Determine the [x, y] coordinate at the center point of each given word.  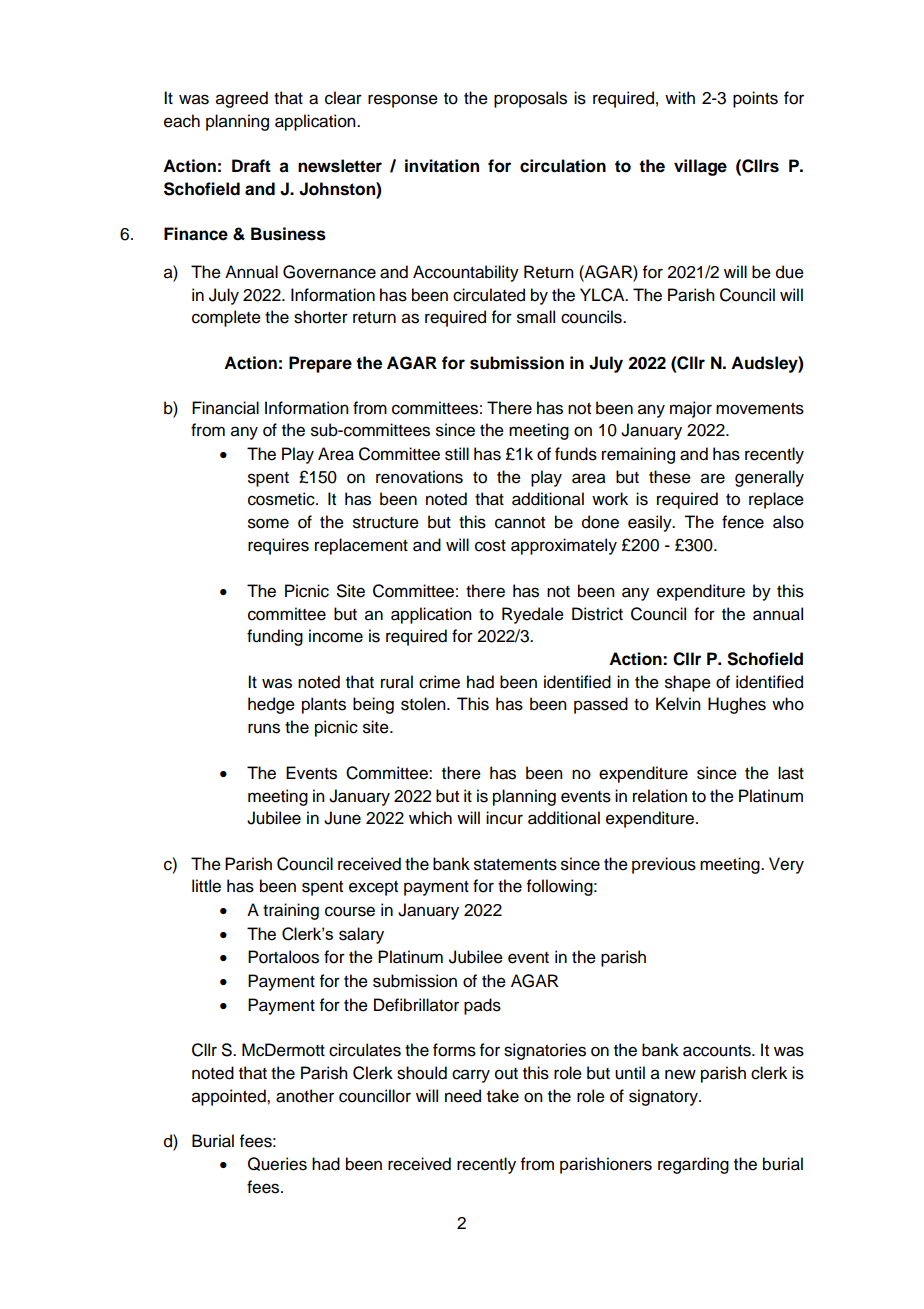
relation [660, 796]
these [670, 477]
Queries [277, 1164]
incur [504, 818]
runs [264, 728]
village [700, 167]
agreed [242, 99]
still [457, 454]
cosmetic [282, 499]
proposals [530, 99]
